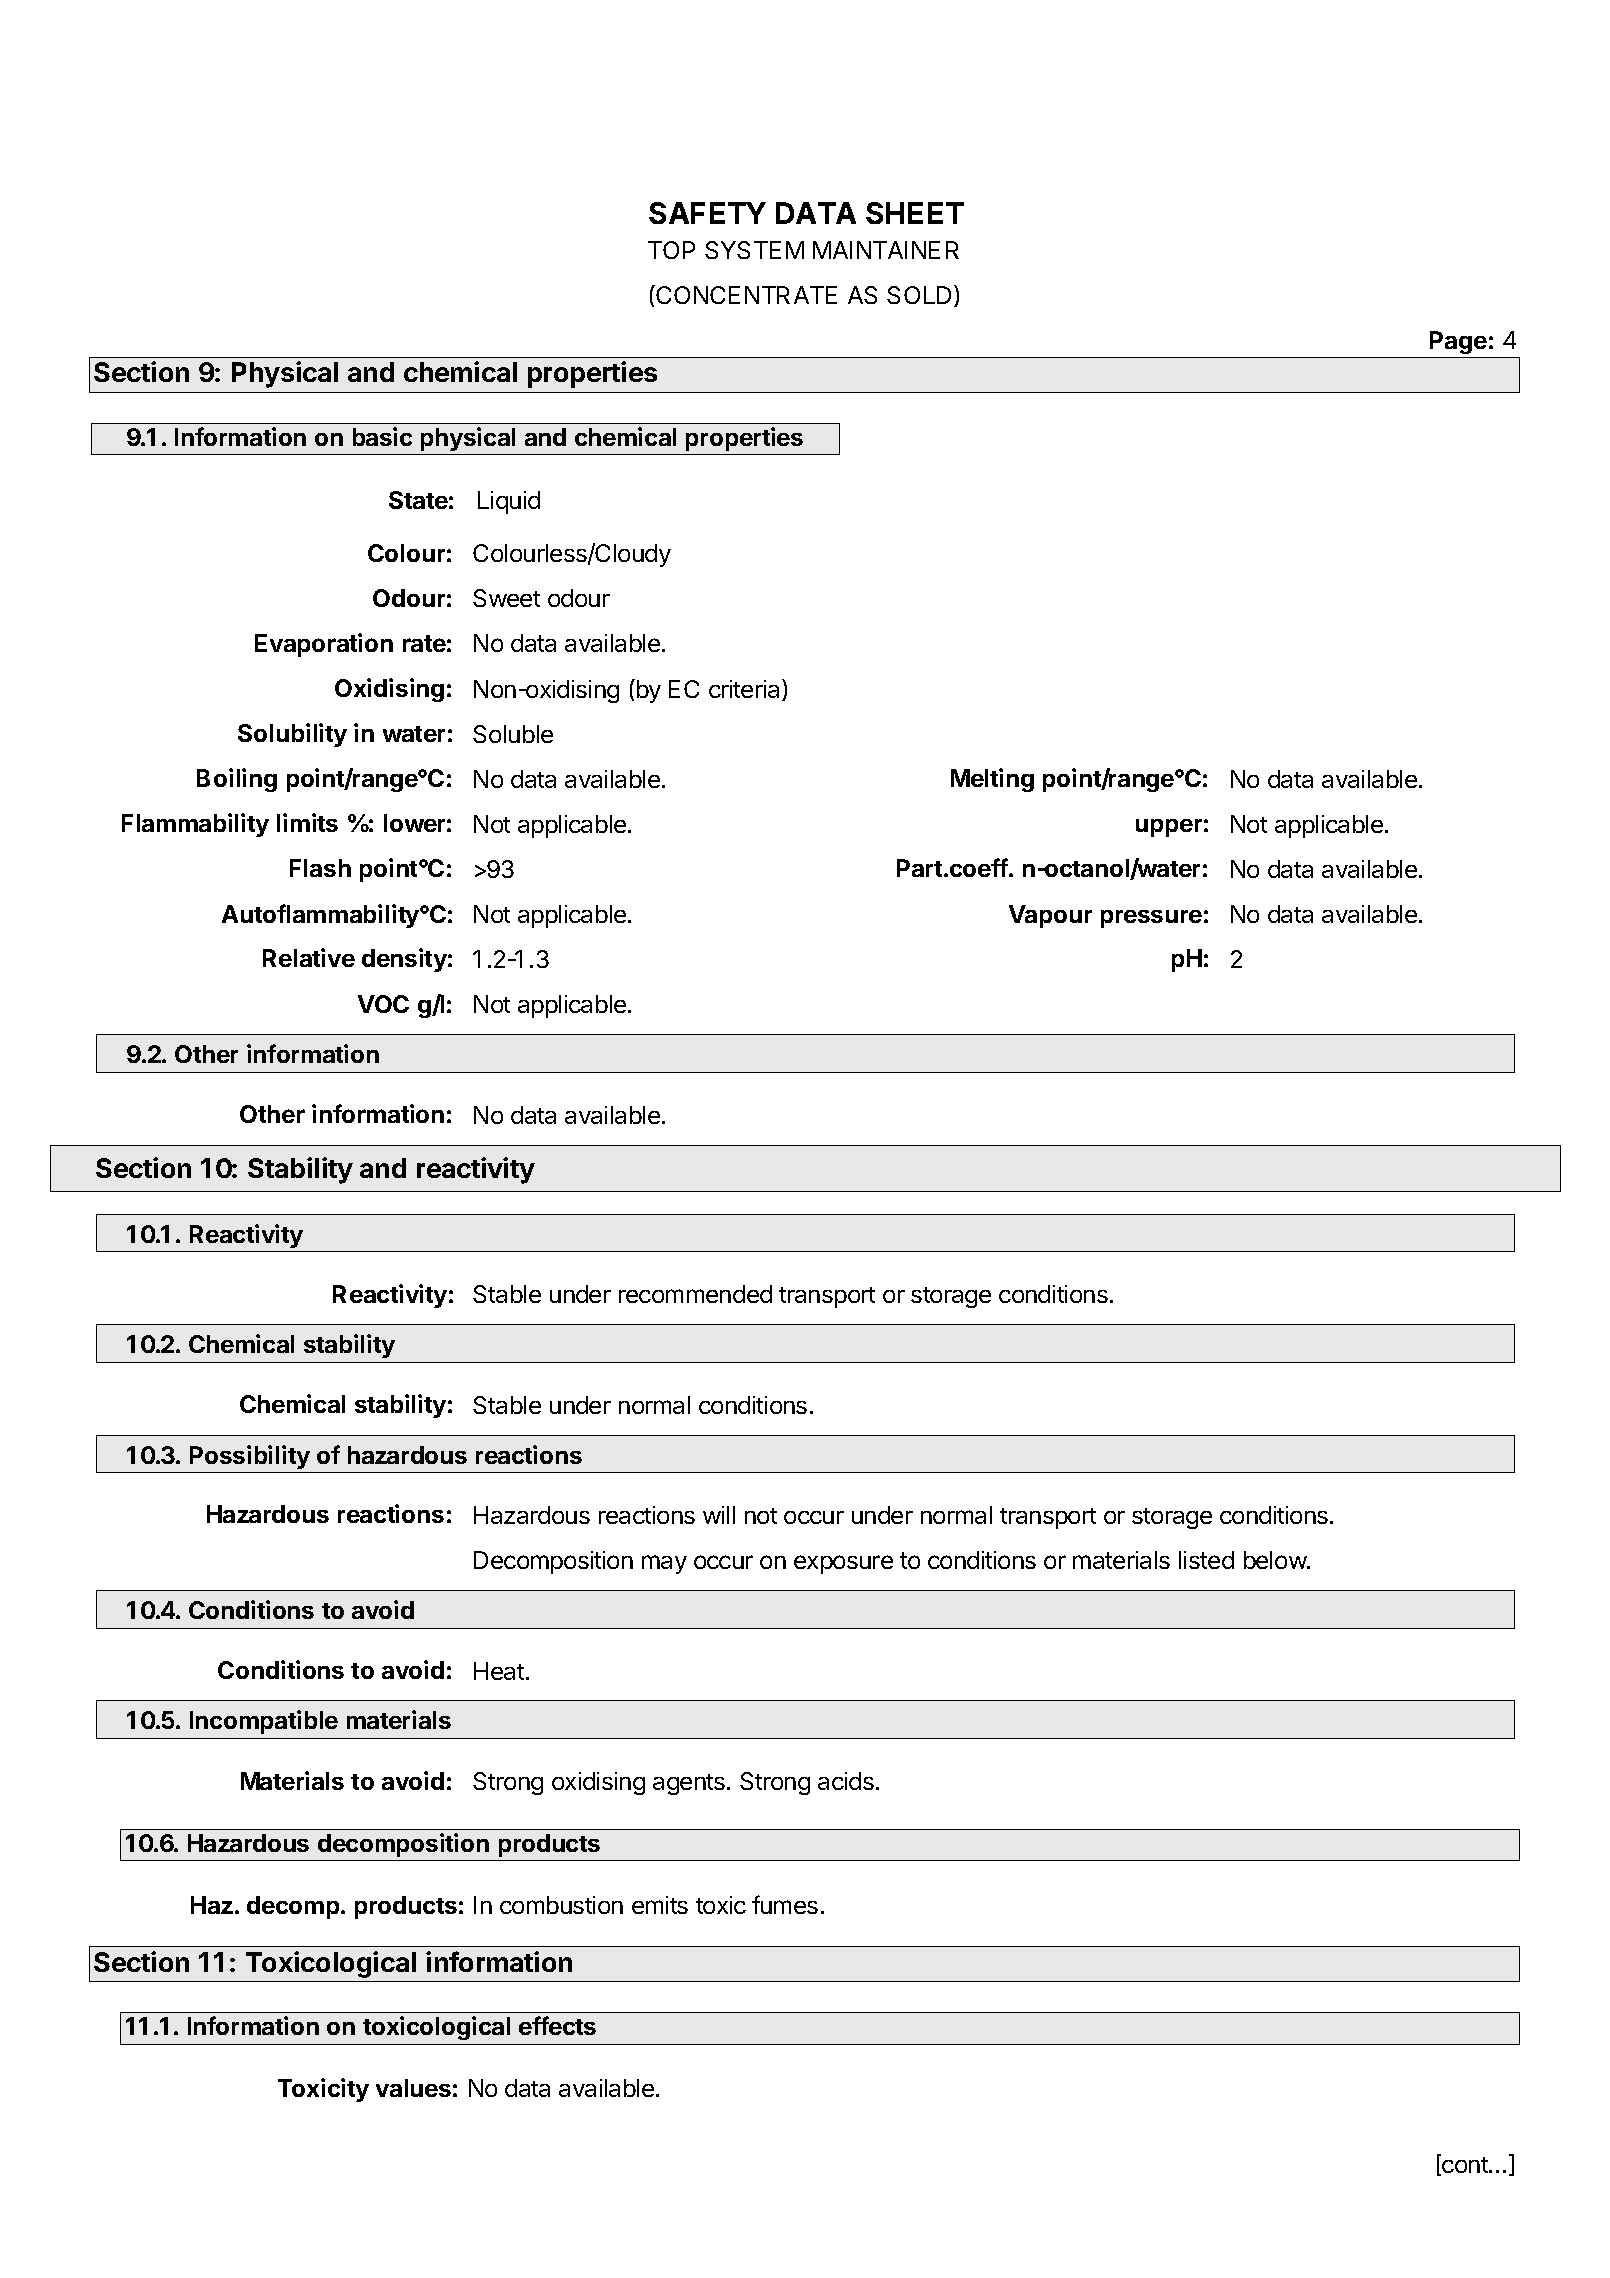  I want to click on values, so click(413, 2088).
